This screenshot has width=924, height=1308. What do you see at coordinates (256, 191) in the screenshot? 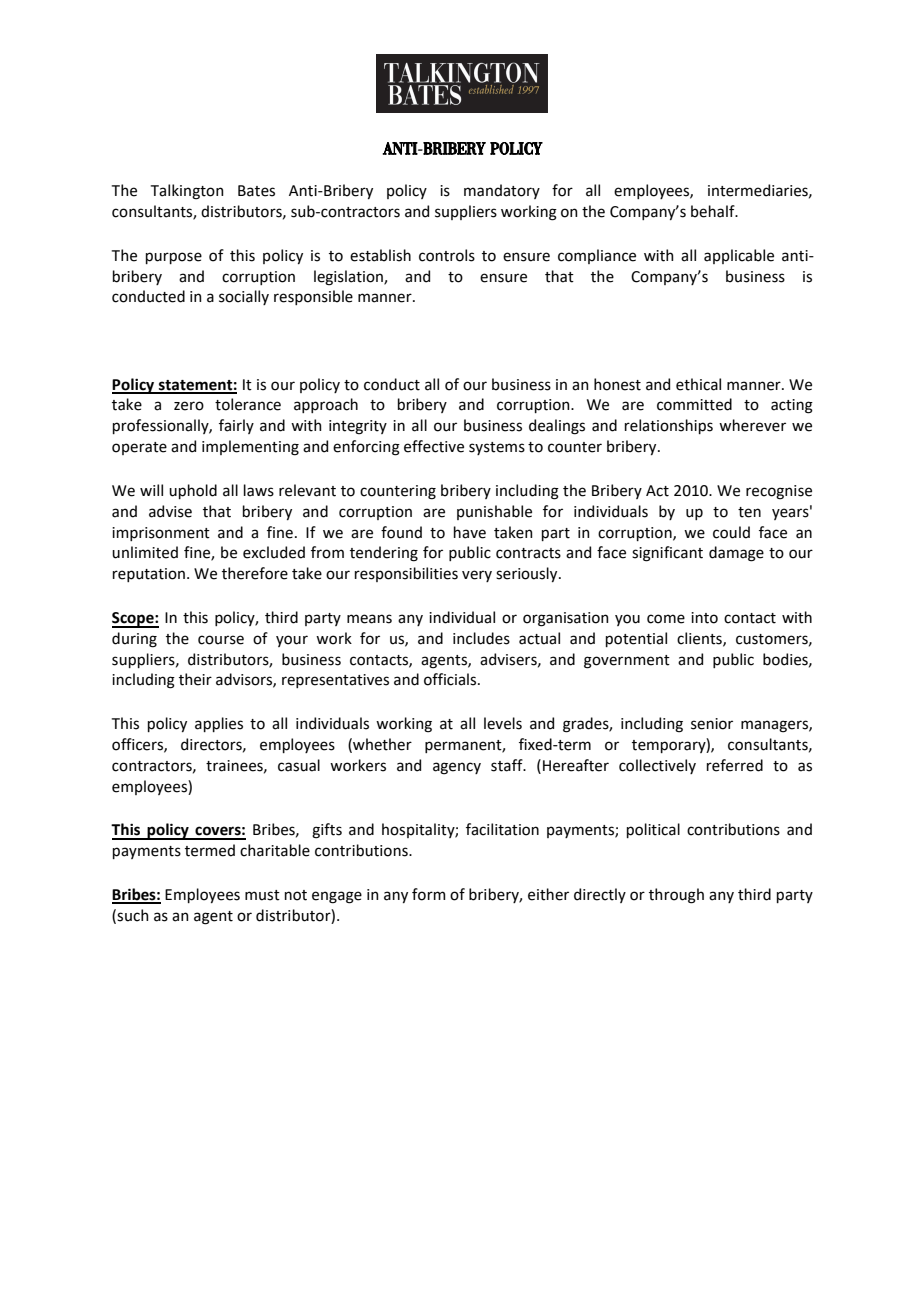
I see `Bates` at bounding box center [256, 191].
